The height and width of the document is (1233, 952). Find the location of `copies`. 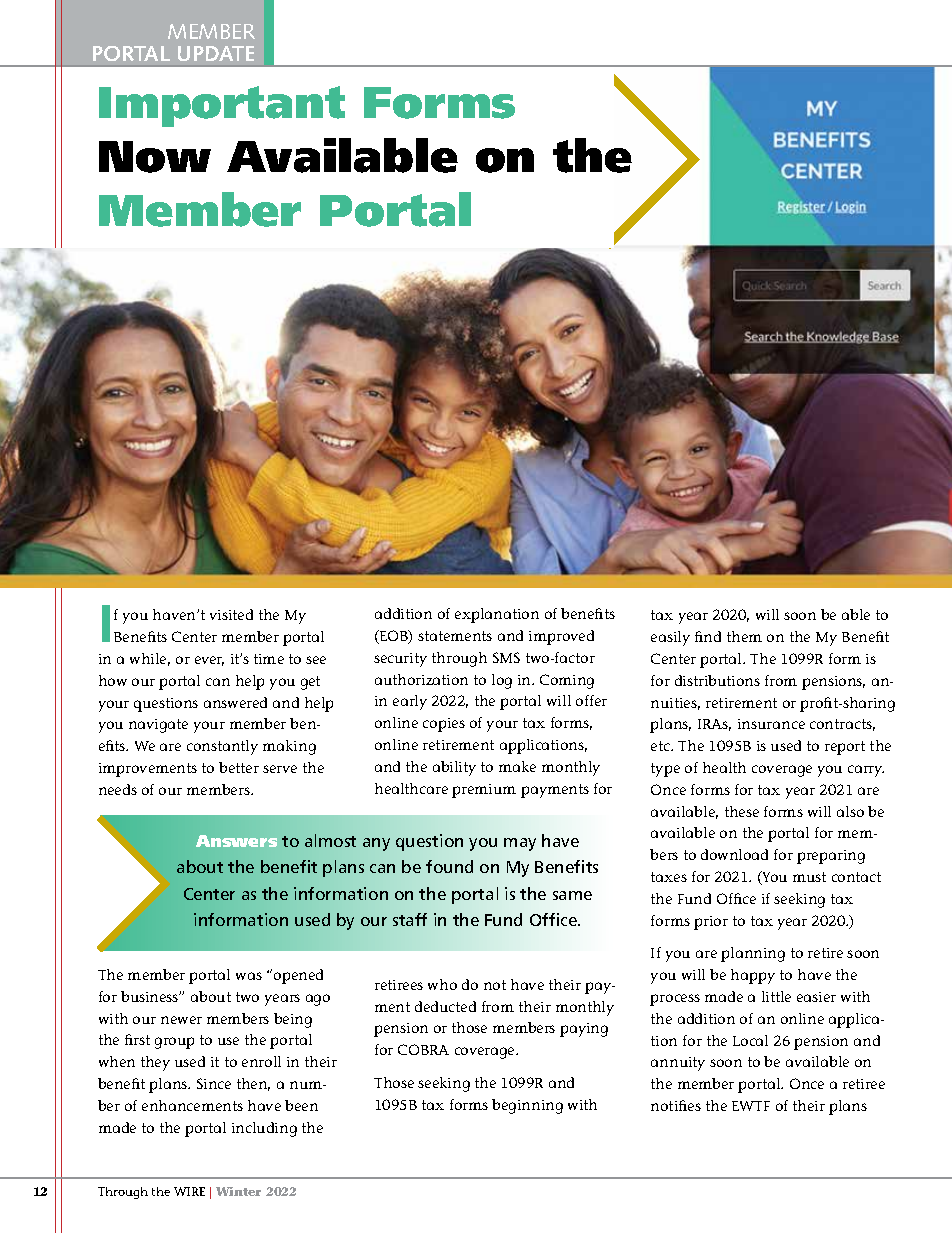

copies is located at coordinates (444, 725).
